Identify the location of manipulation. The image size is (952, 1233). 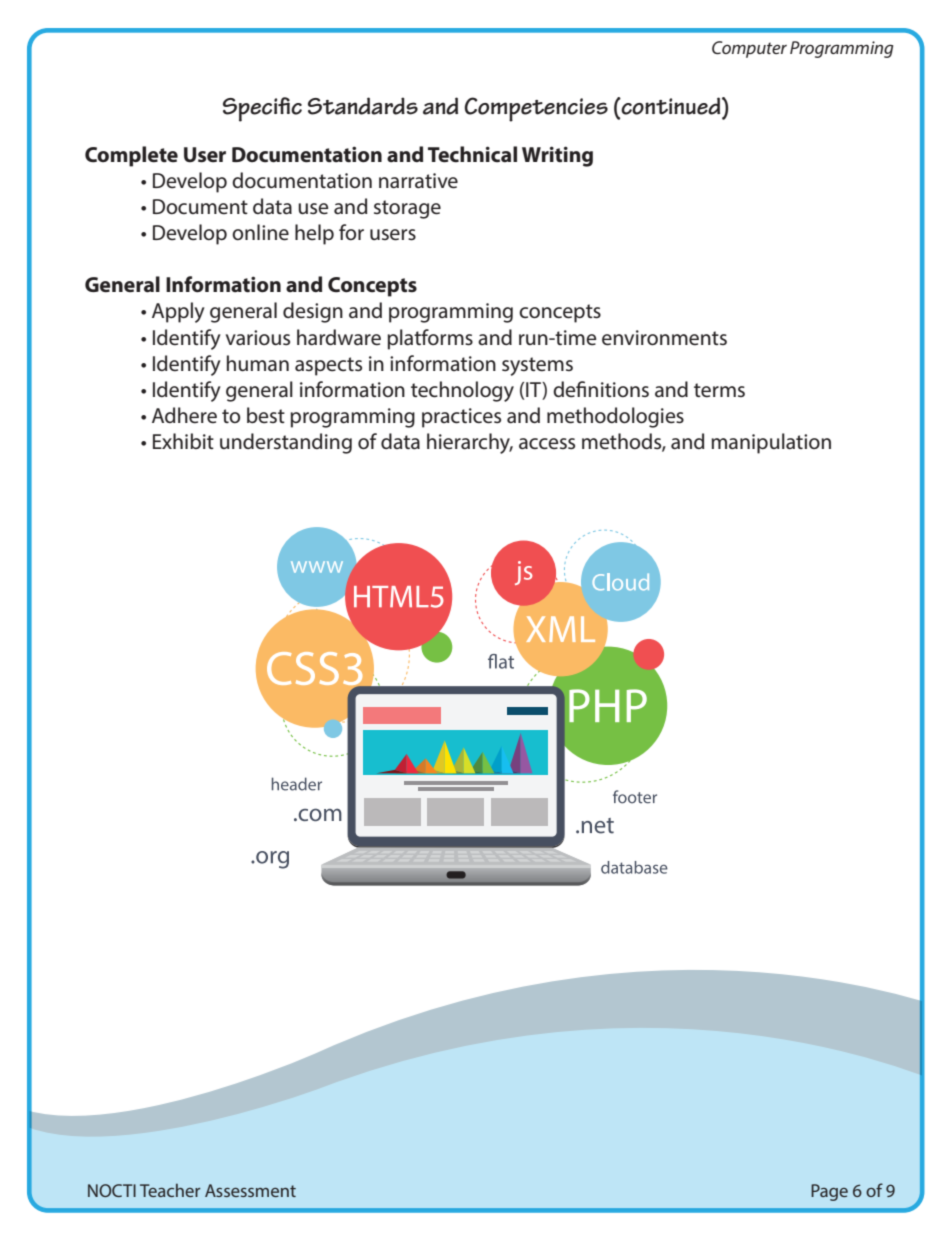
(771, 443).
